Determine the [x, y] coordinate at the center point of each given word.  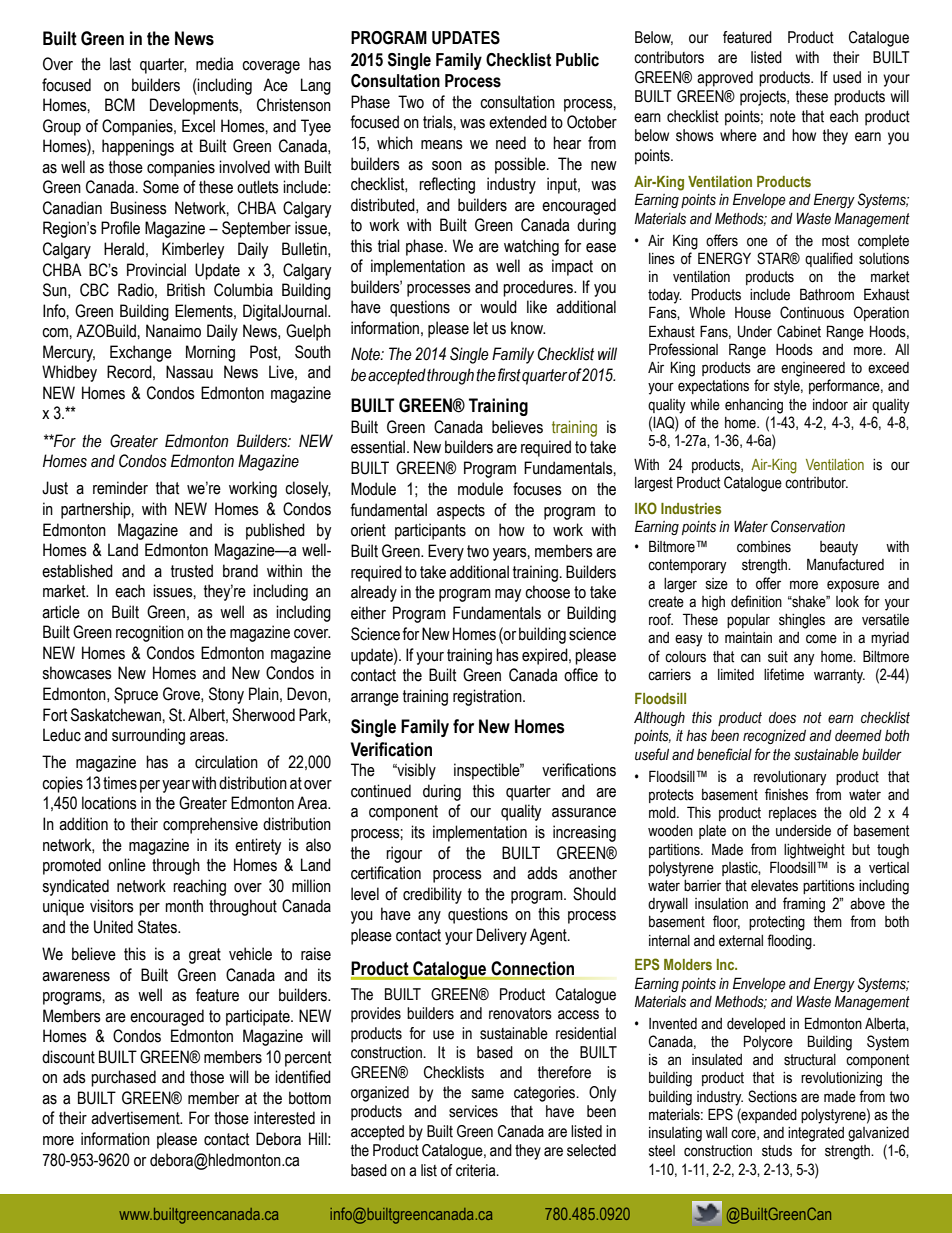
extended [518, 122]
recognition [150, 633]
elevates [774, 886]
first [509, 375]
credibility [432, 895]
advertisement [136, 1118]
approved [725, 79]
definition [756, 601]
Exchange [141, 353]
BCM [120, 105]
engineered [813, 369]
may [508, 595]
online [127, 865]
